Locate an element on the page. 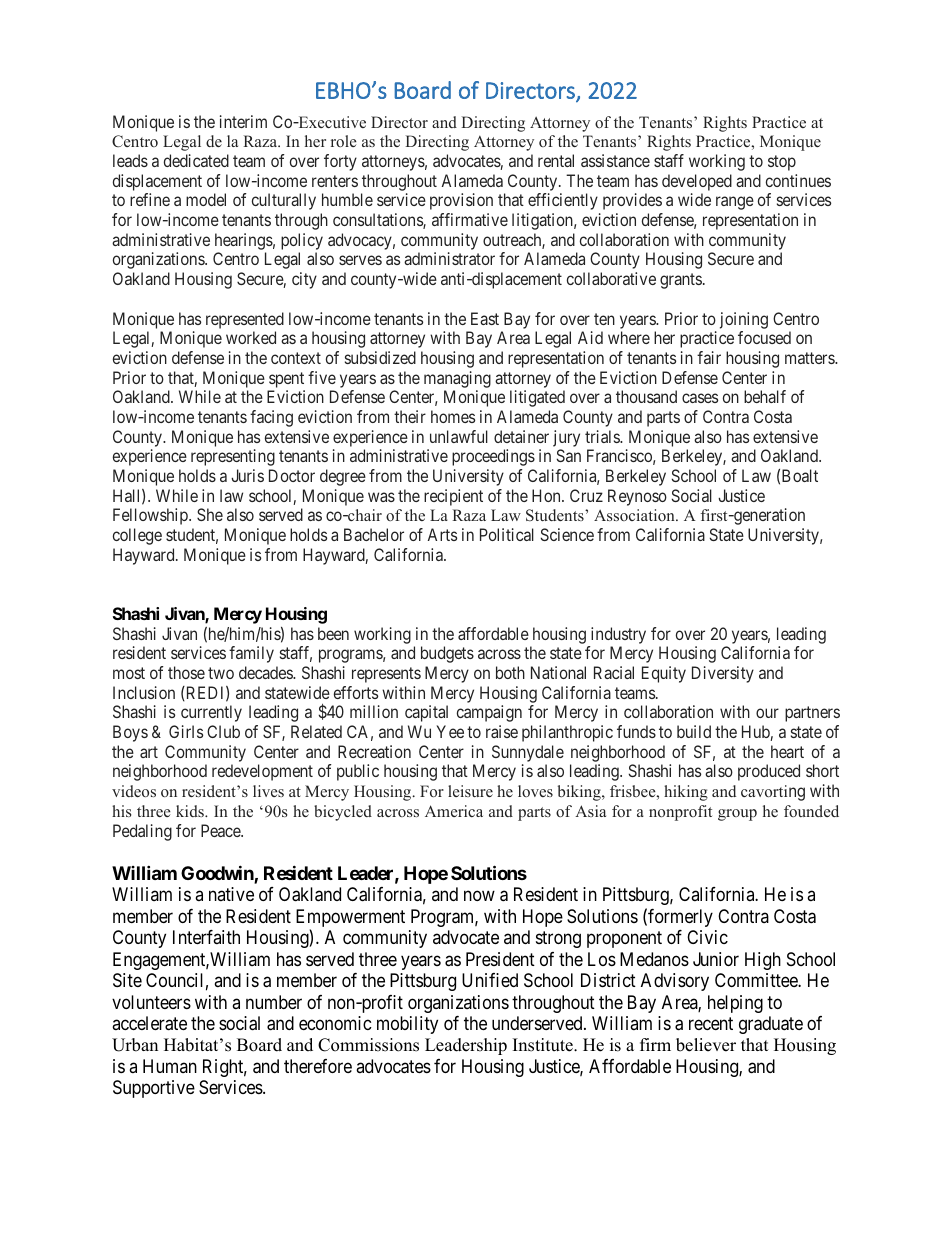 This image has width=952, height=1233. Peace is located at coordinates (221, 830).
